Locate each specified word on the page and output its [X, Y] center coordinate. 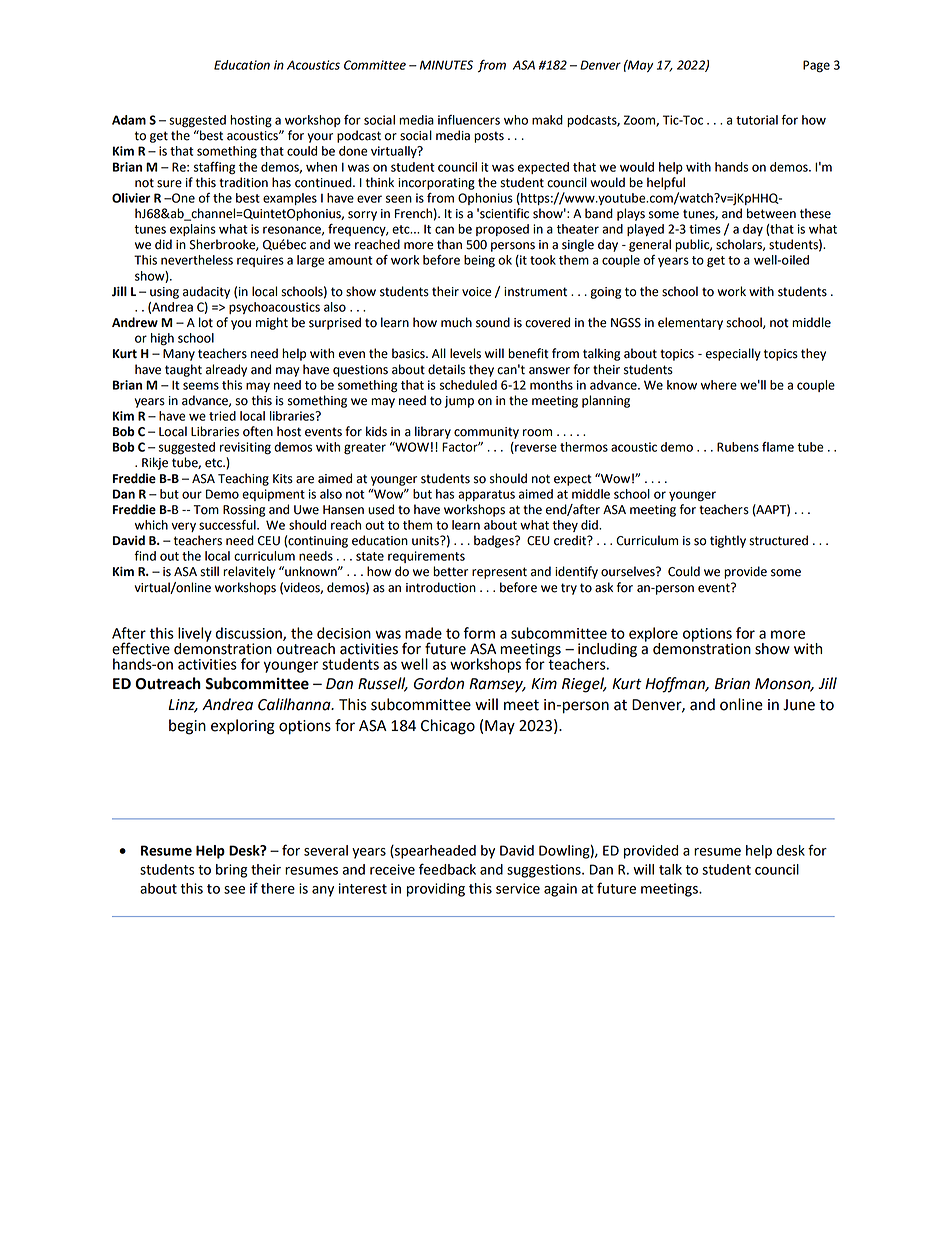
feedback [447, 869]
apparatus [486, 495]
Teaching [243, 479]
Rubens [738, 447]
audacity [206, 292]
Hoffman [676, 685]
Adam [129, 120]
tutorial [757, 120]
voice [476, 292]
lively [195, 635]
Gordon [439, 683]
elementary [690, 323]
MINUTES [446, 65]
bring [231, 871]
